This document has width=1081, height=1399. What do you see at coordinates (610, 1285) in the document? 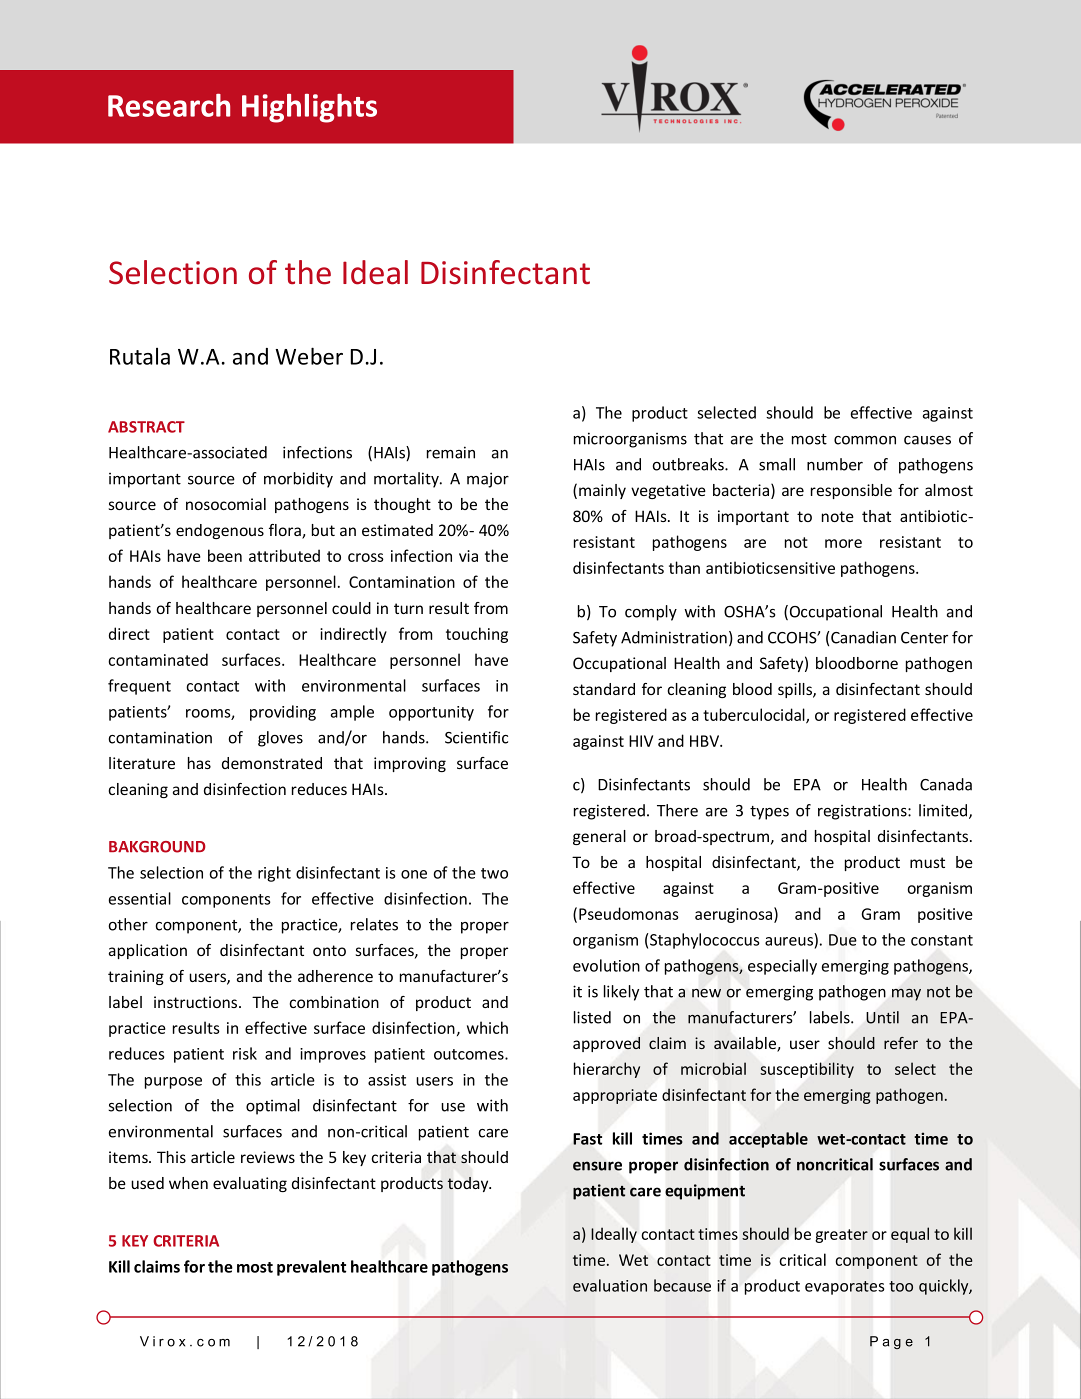
I see `evaluation` at bounding box center [610, 1285].
